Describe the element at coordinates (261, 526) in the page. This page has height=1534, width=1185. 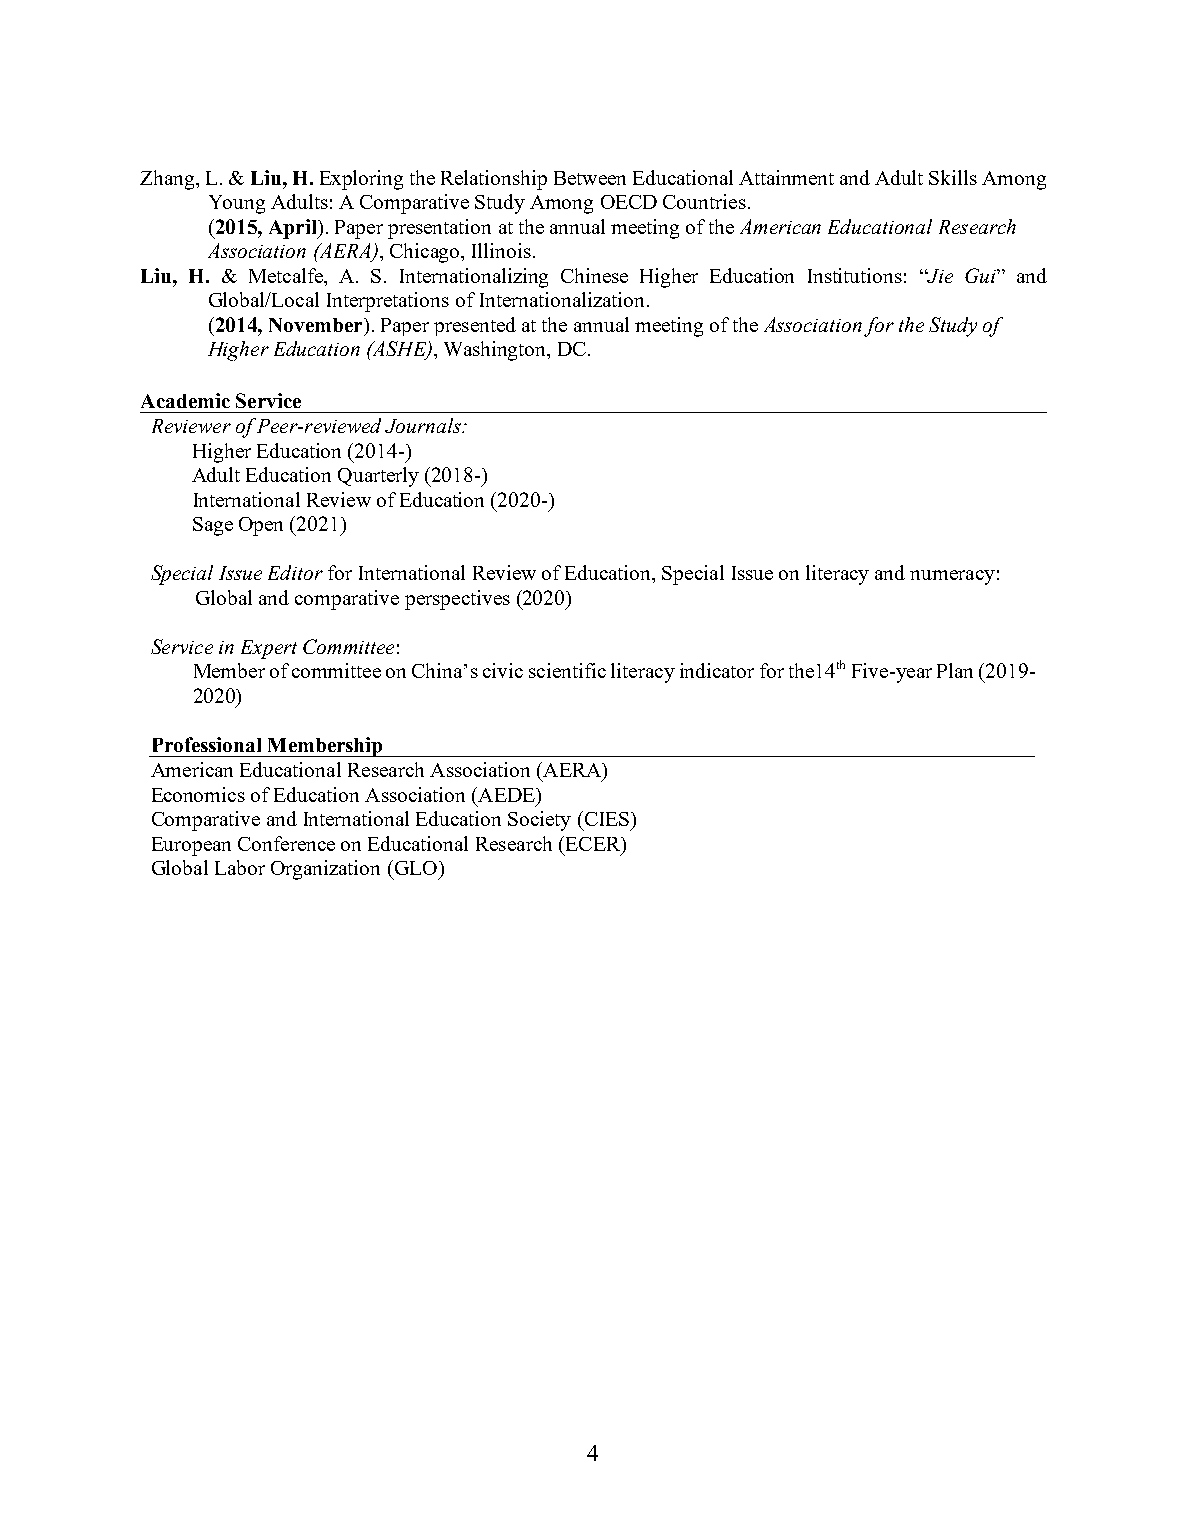
I see `Open` at that location.
